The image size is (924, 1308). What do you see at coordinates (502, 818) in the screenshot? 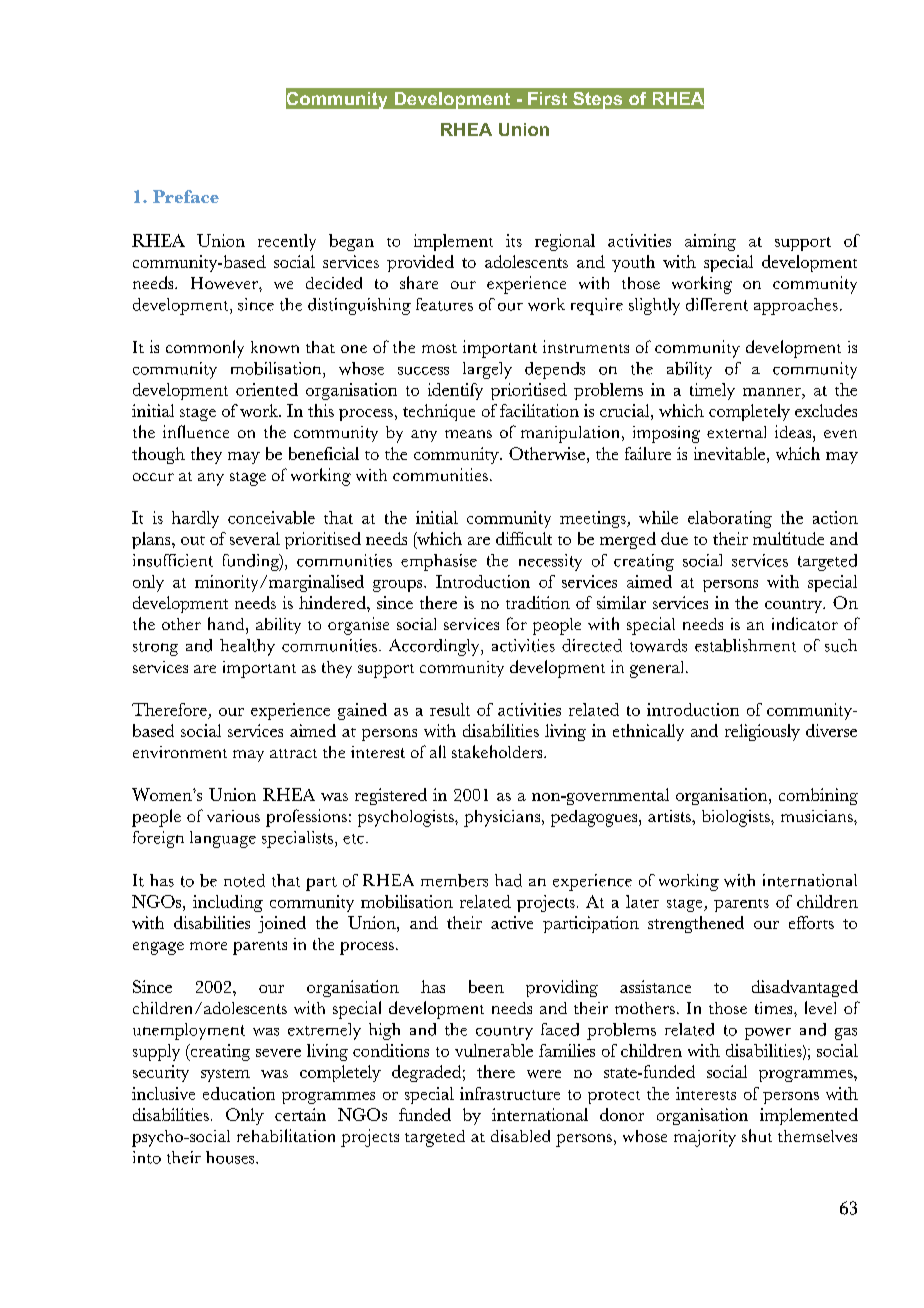
I see `physicians` at bounding box center [502, 818].
